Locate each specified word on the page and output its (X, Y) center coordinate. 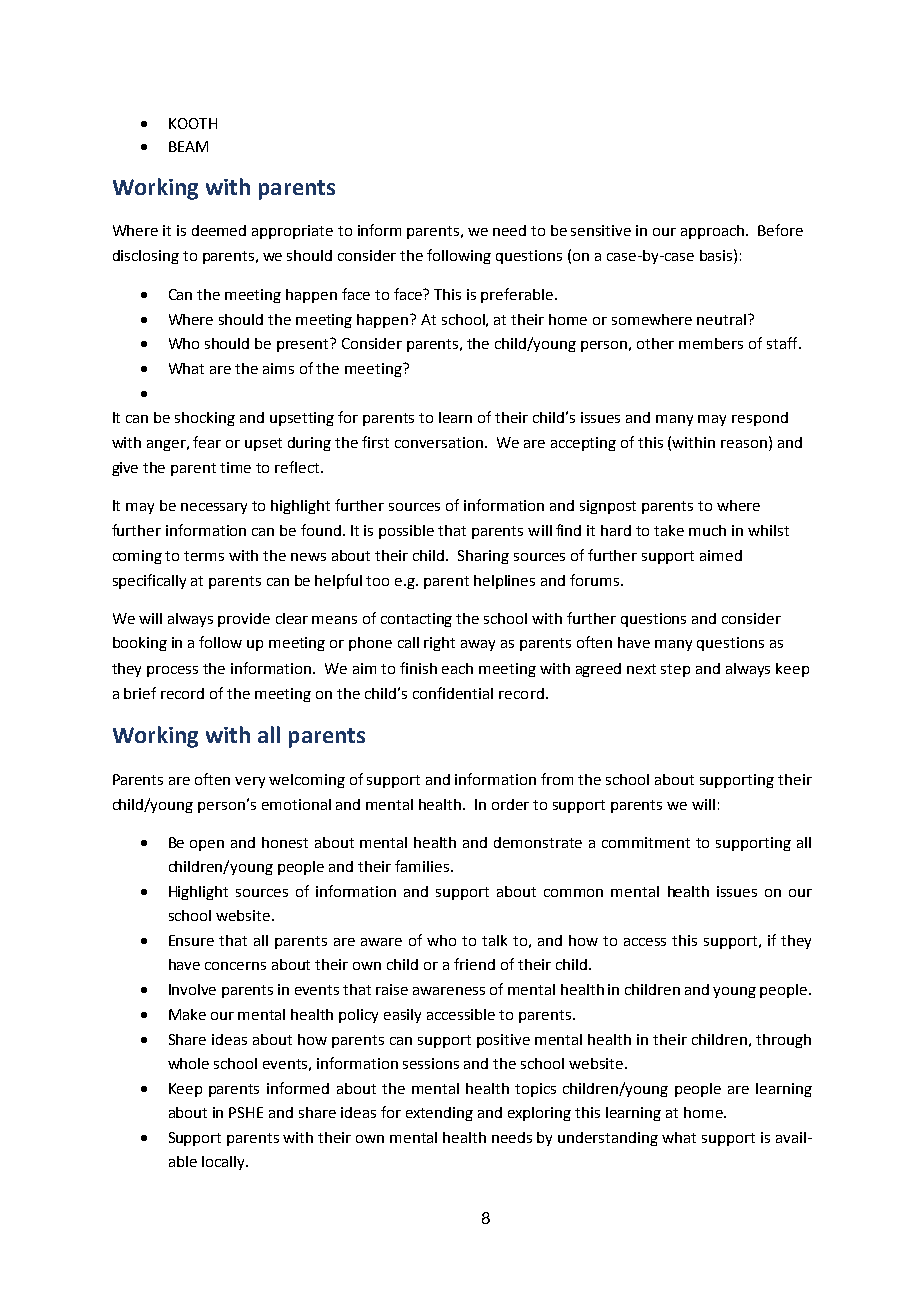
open (207, 845)
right (439, 644)
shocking (205, 419)
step (675, 670)
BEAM (188, 146)
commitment (646, 842)
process (172, 671)
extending (439, 1114)
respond (760, 419)
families (423, 866)
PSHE (246, 1112)
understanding (608, 1139)
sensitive (601, 230)
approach (714, 232)
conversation (440, 442)
